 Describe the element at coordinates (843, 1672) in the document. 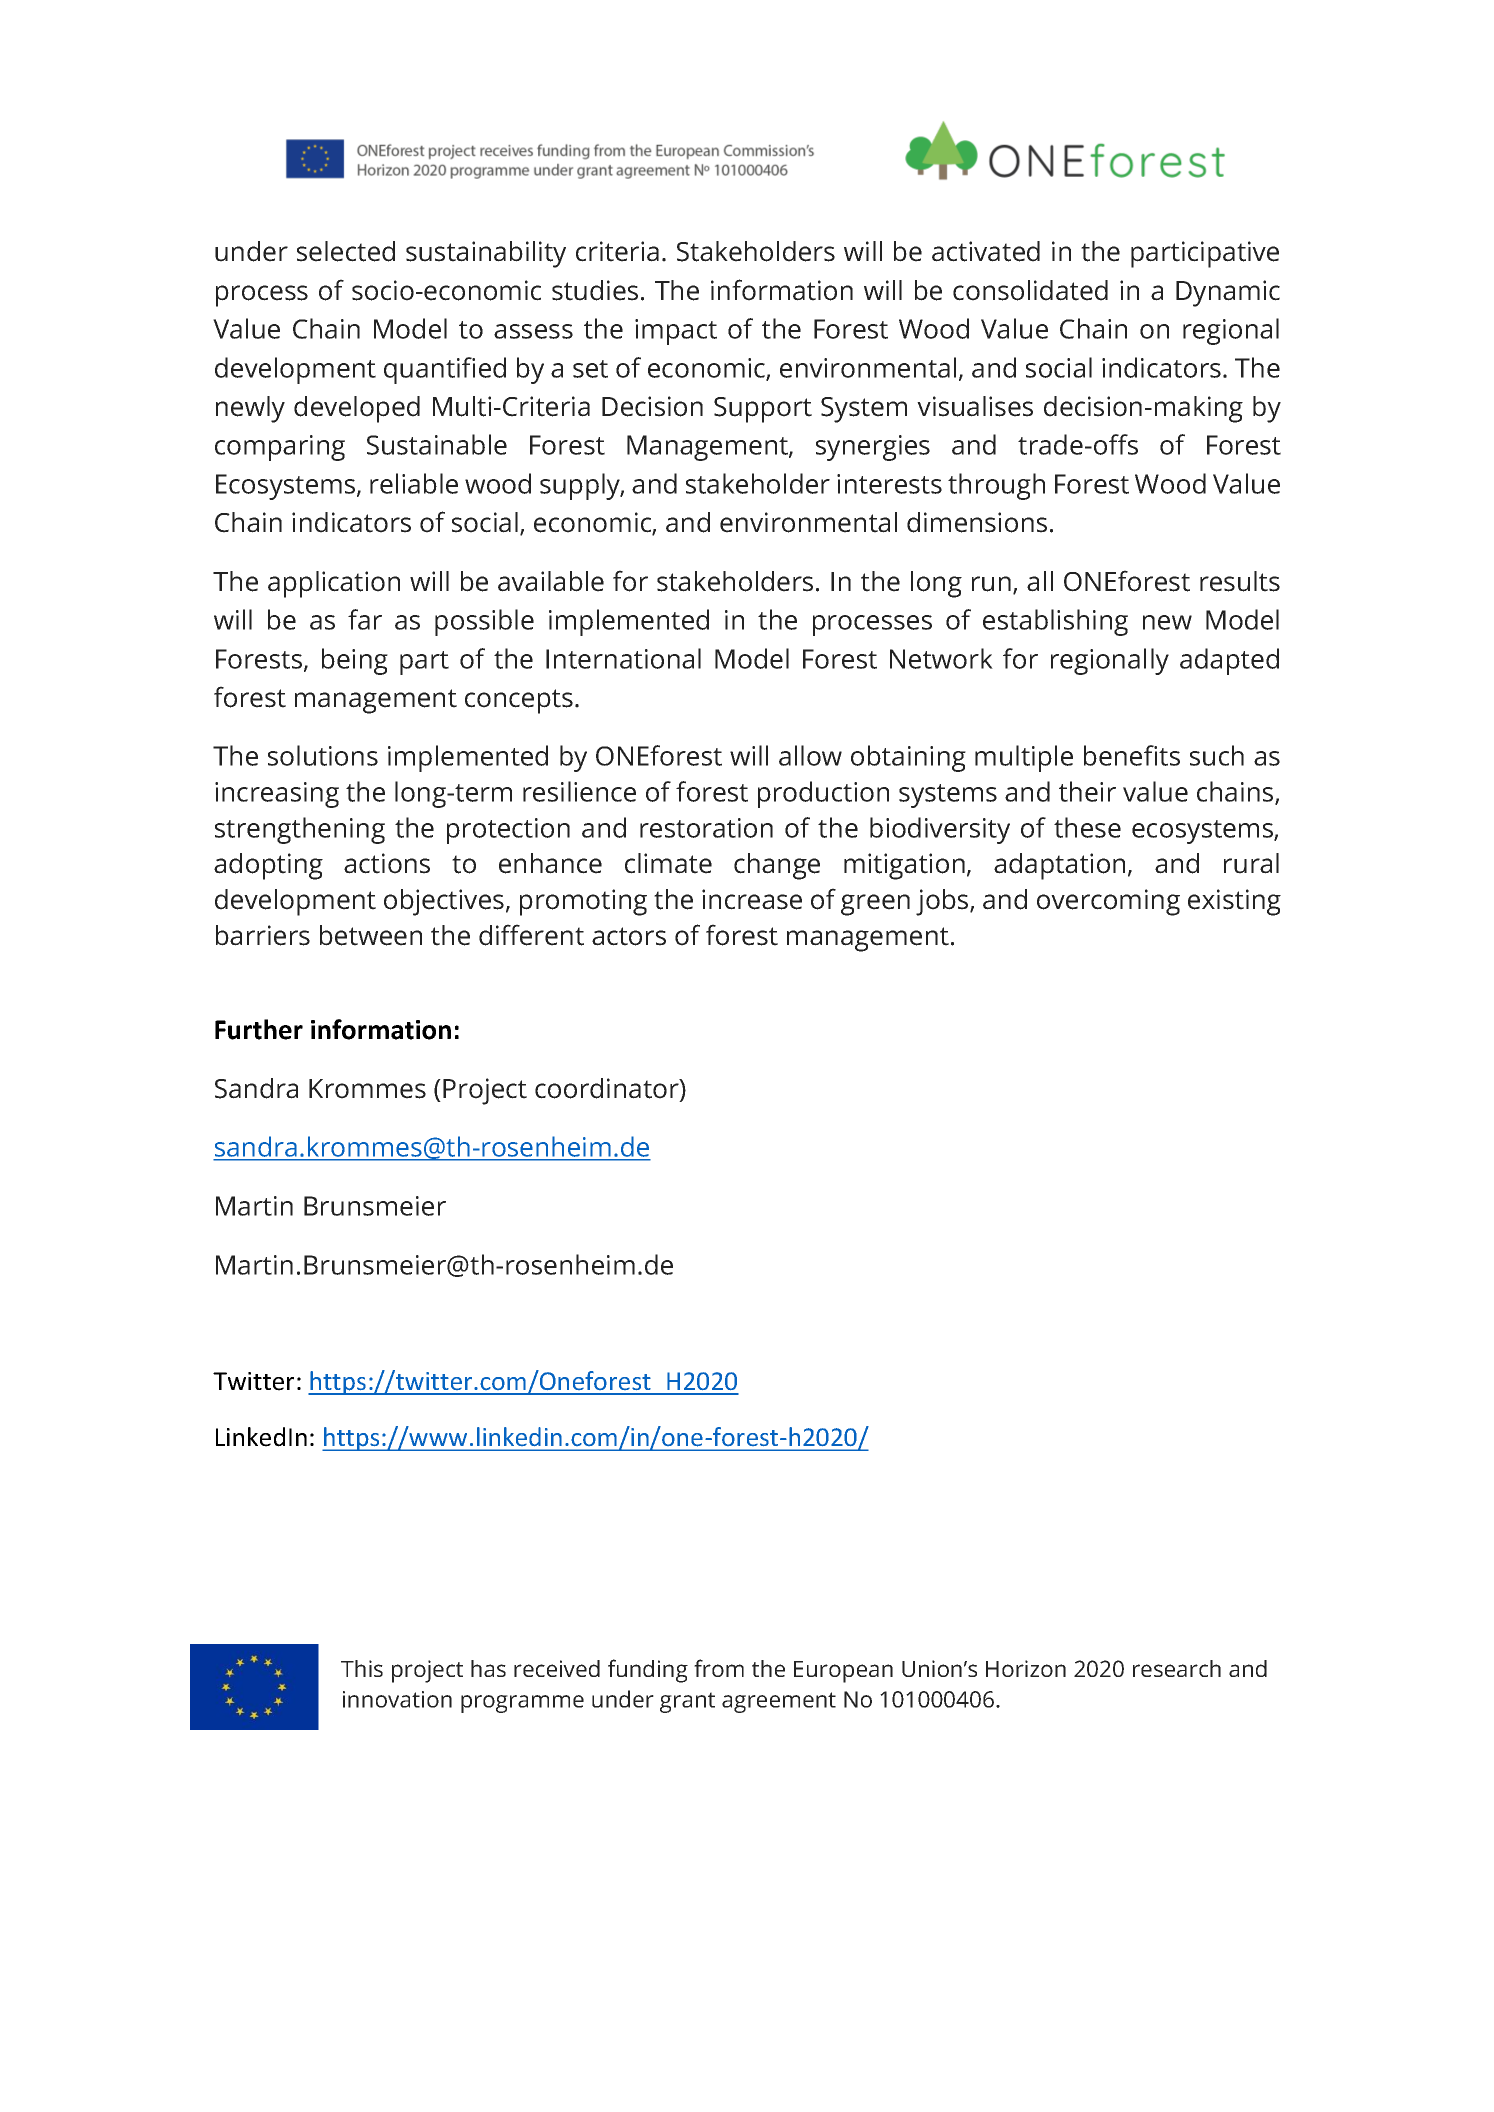

I see `European` at that location.
